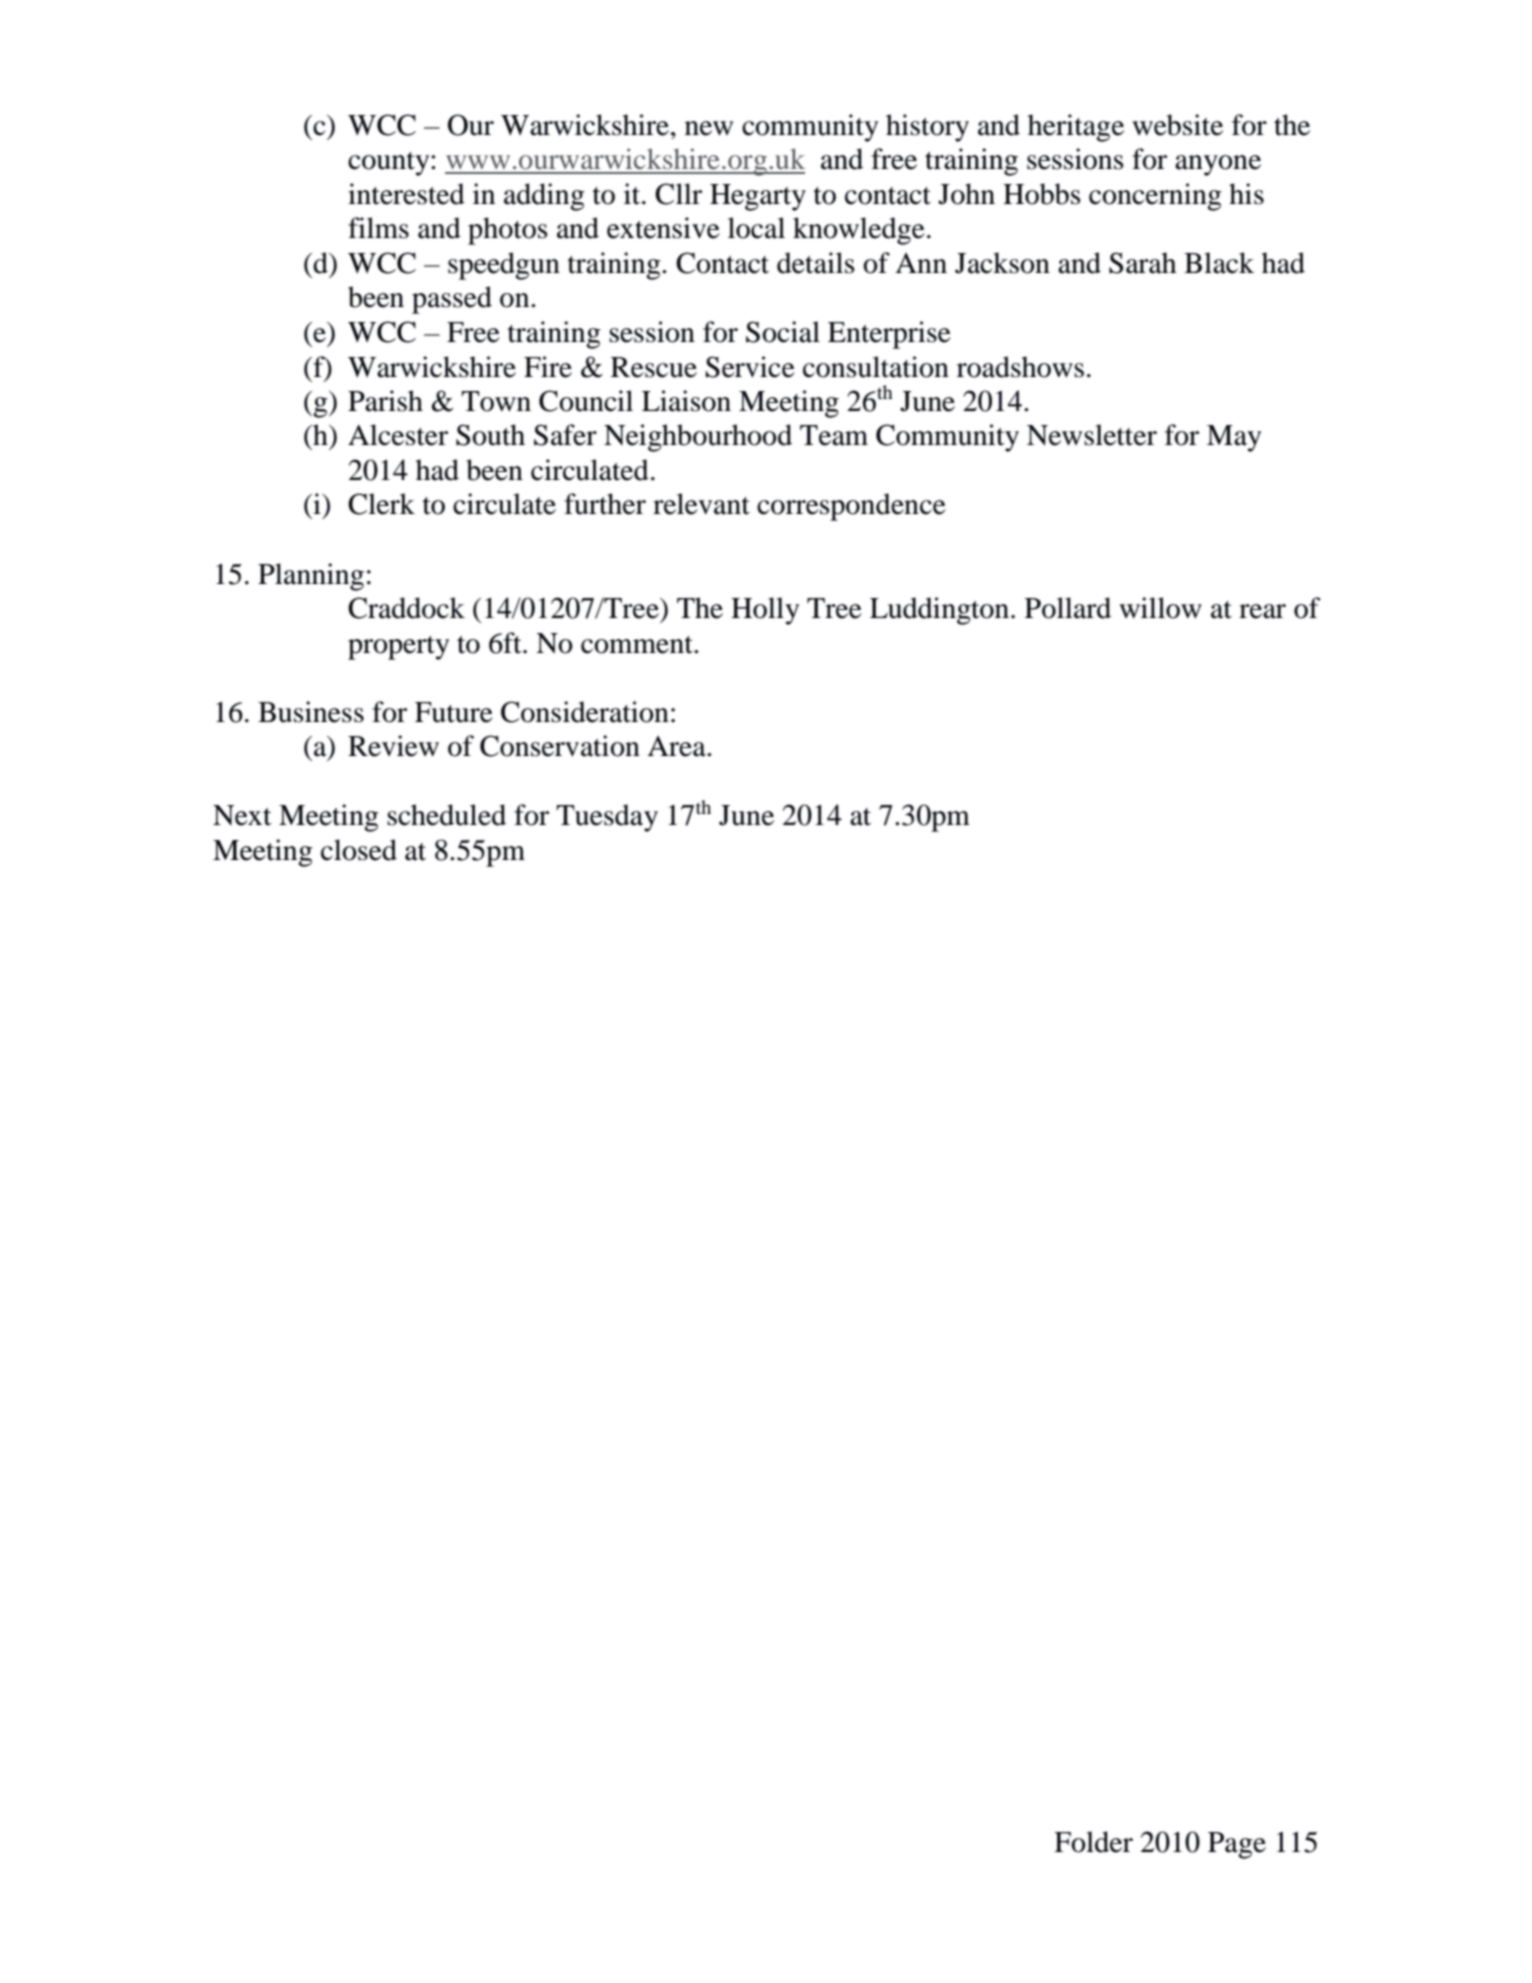 The height and width of the image is (1983, 1532). I want to click on concerning, so click(1155, 197).
